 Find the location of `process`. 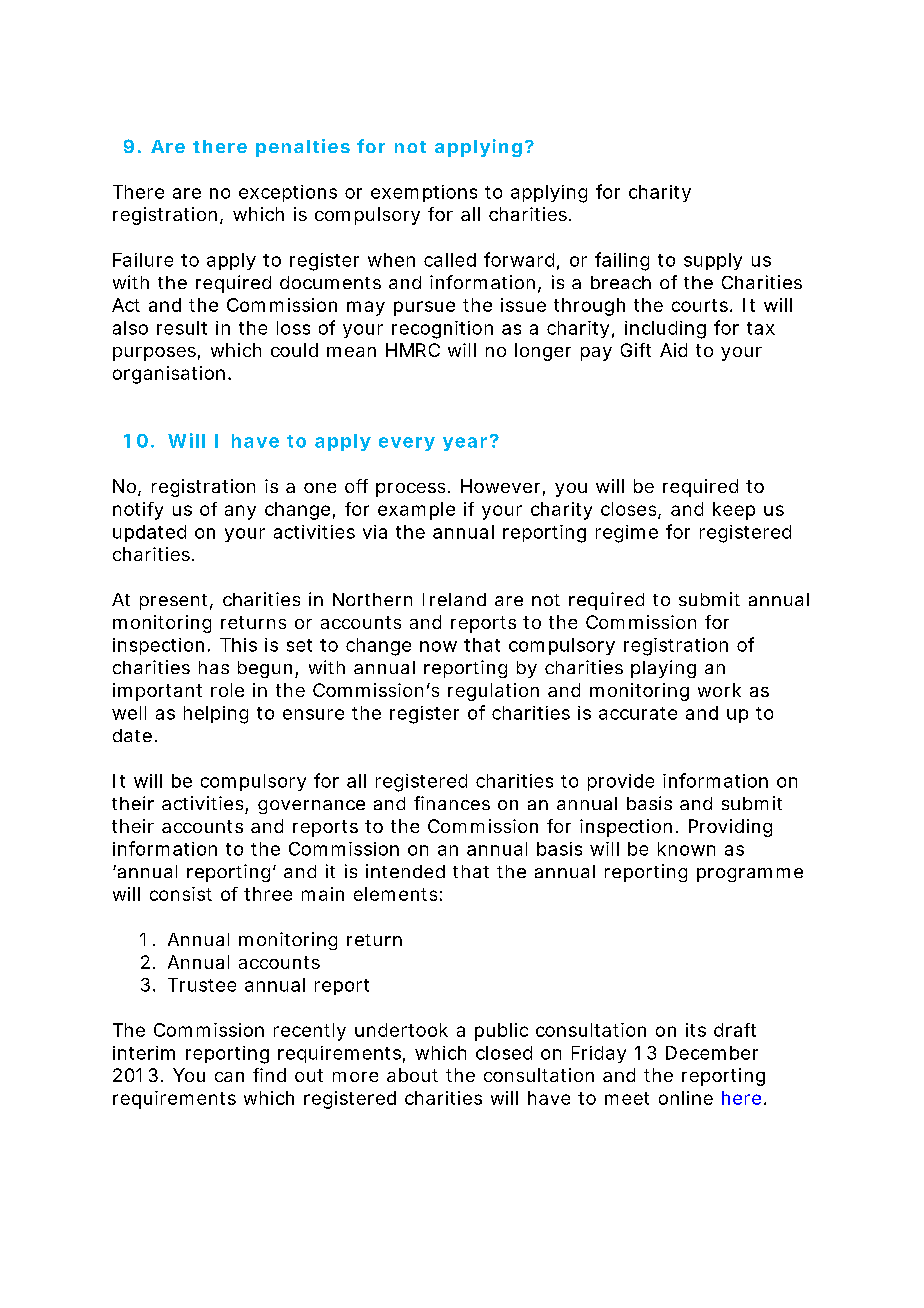

process is located at coordinates (410, 490).
